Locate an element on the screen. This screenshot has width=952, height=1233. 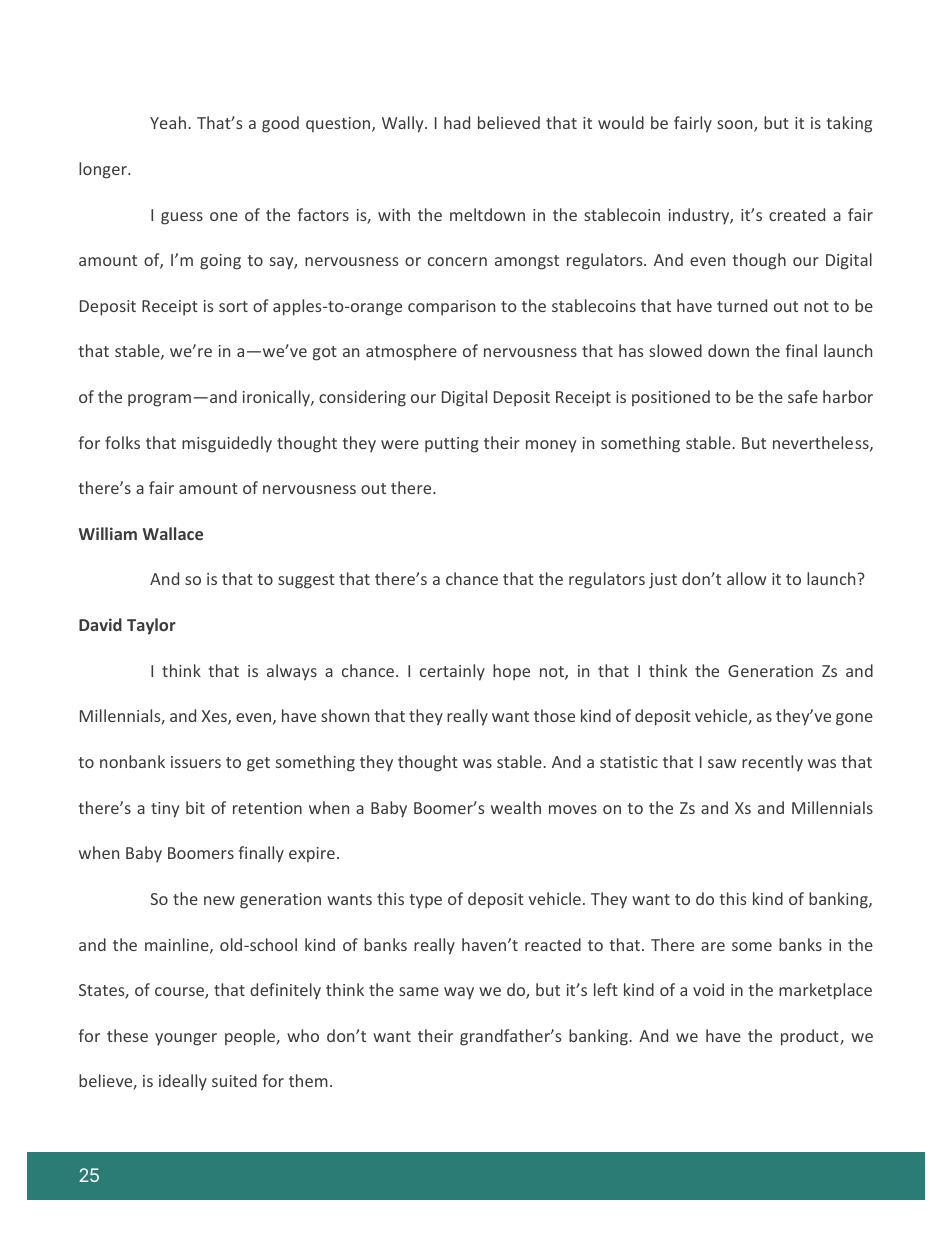
certainly is located at coordinates (452, 672).
